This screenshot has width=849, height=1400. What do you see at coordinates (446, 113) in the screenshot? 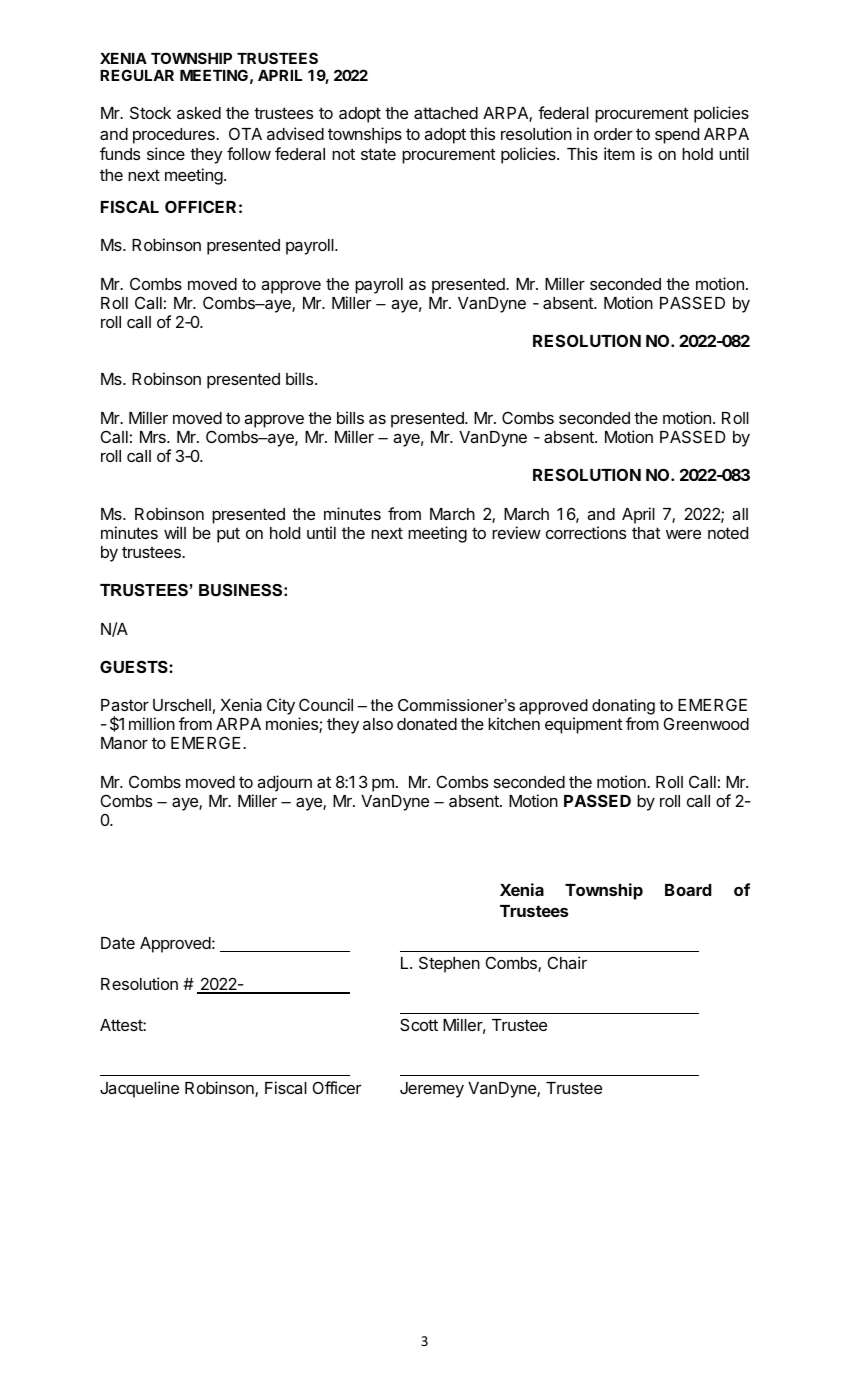
I see `attached` at bounding box center [446, 113].
